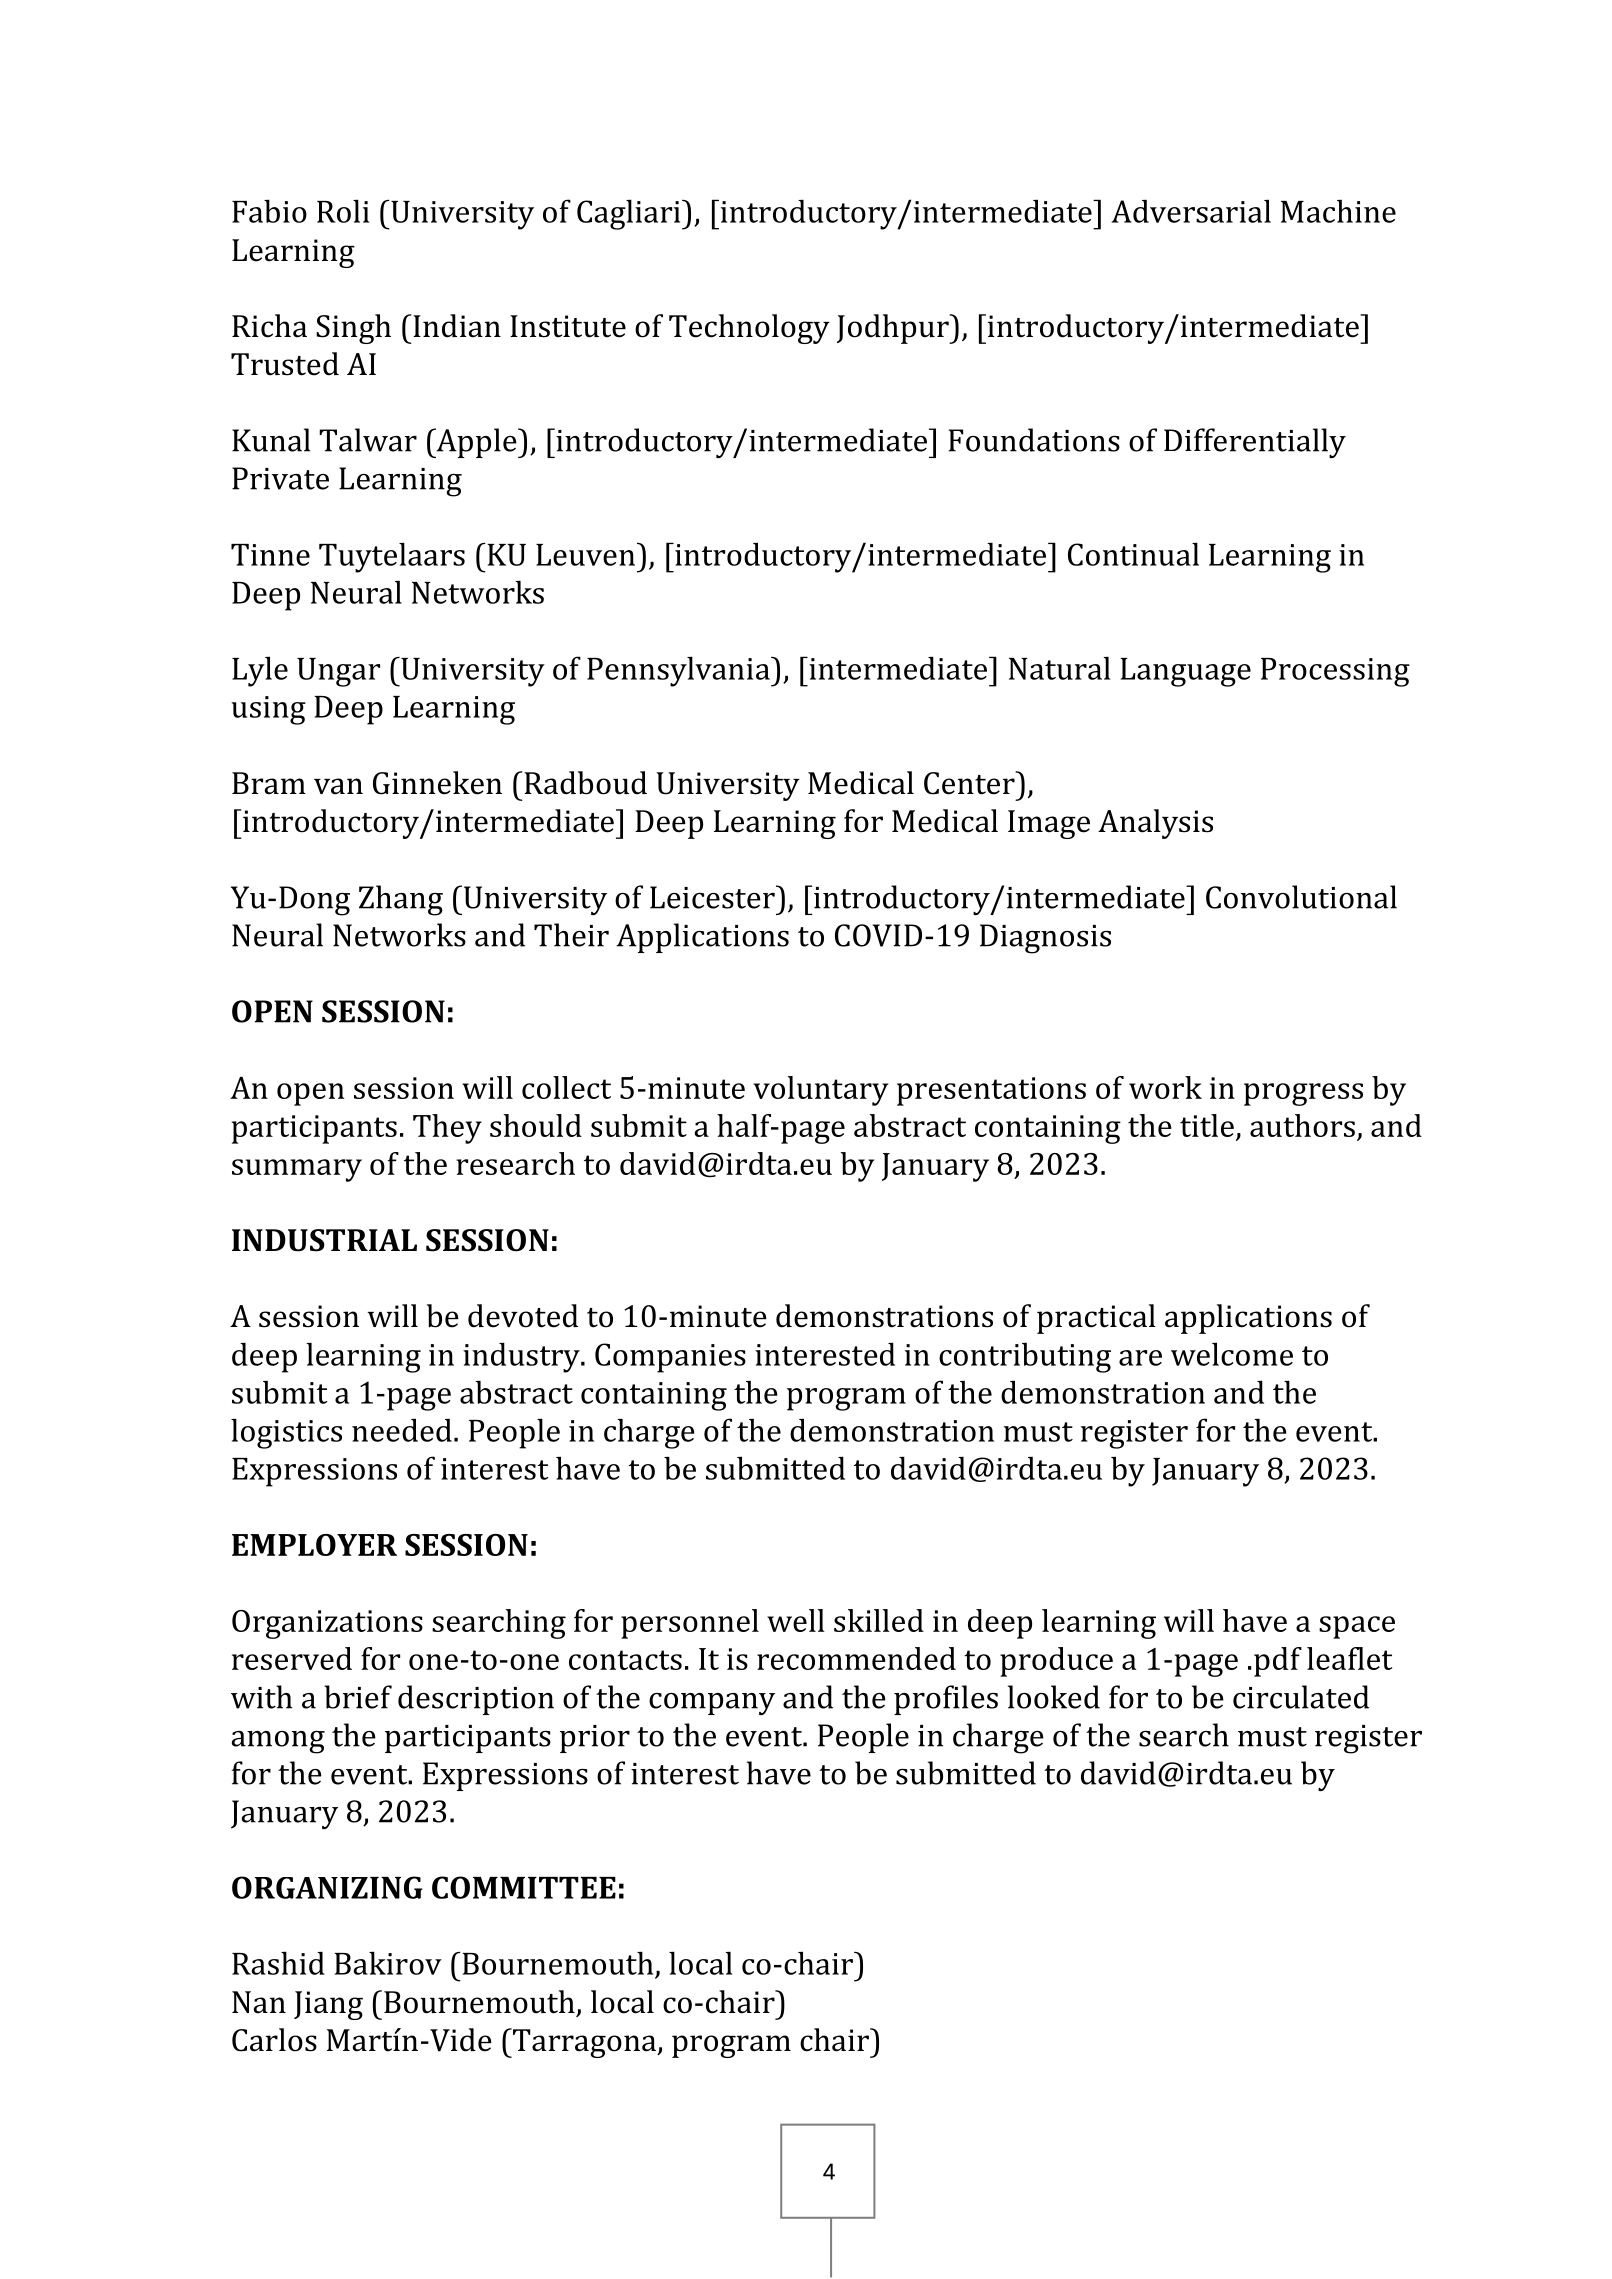  I want to click on Language, so click(1185, 672).
